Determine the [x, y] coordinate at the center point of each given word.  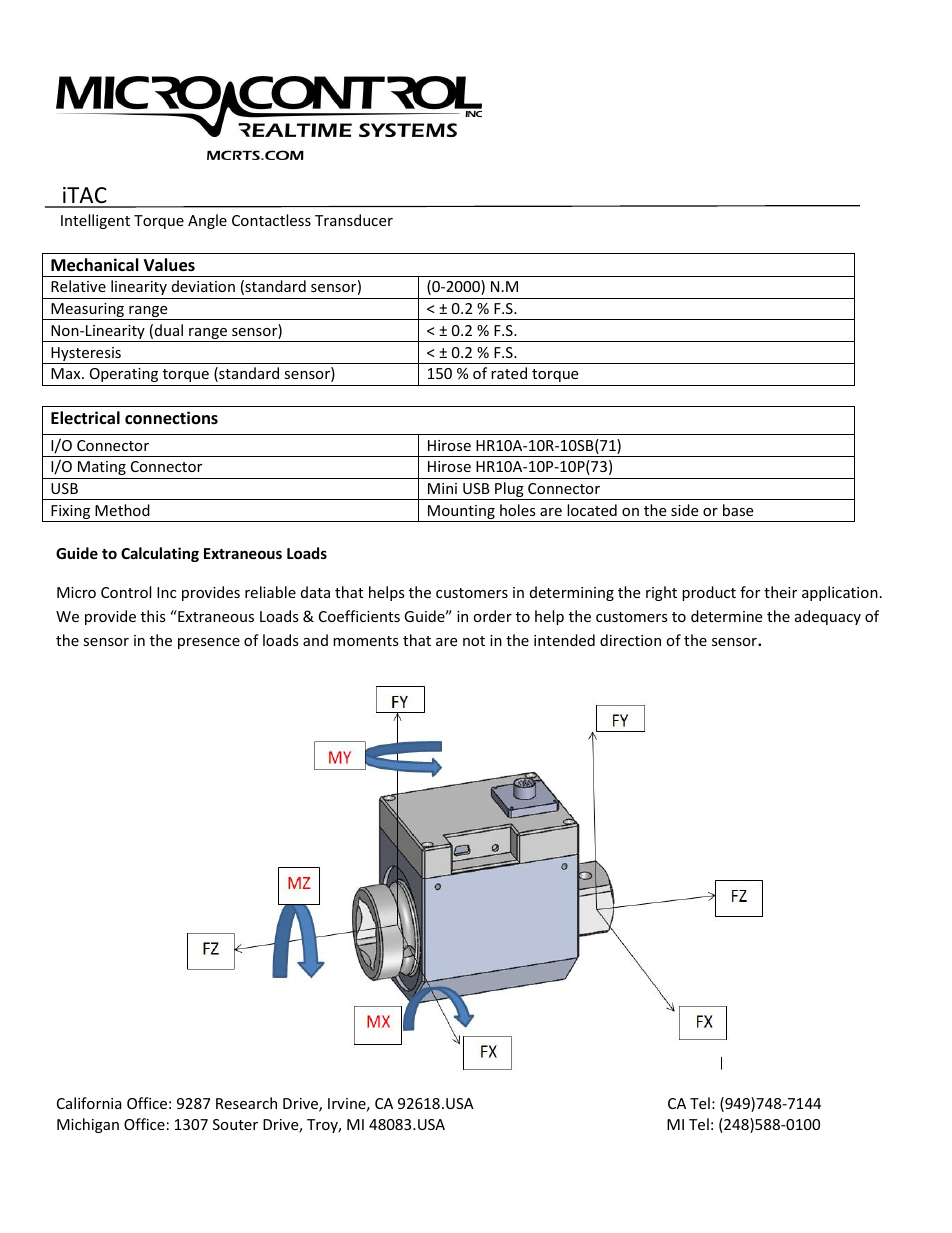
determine [726, 616]
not [474, 641]
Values [169, 265]
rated [509, 373]
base [738, 510]
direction [630, 640]
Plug [509, 491]
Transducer [354, 220]
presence [209, 643]
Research [246, 1103]
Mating [102, 468]
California [89, 1103]
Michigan [88, 1125]
